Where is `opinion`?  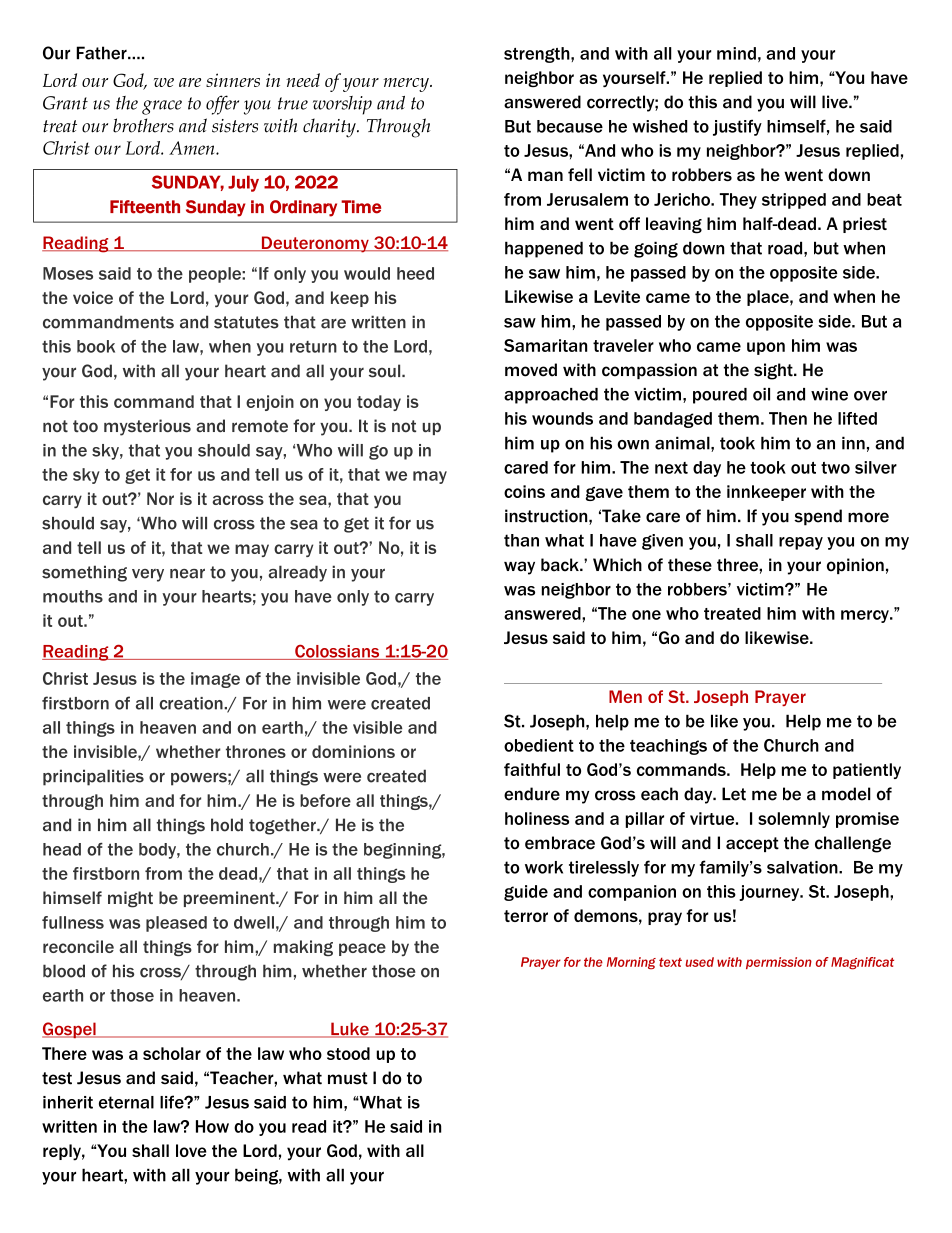 opinion is located at coordinates (855, 566).
